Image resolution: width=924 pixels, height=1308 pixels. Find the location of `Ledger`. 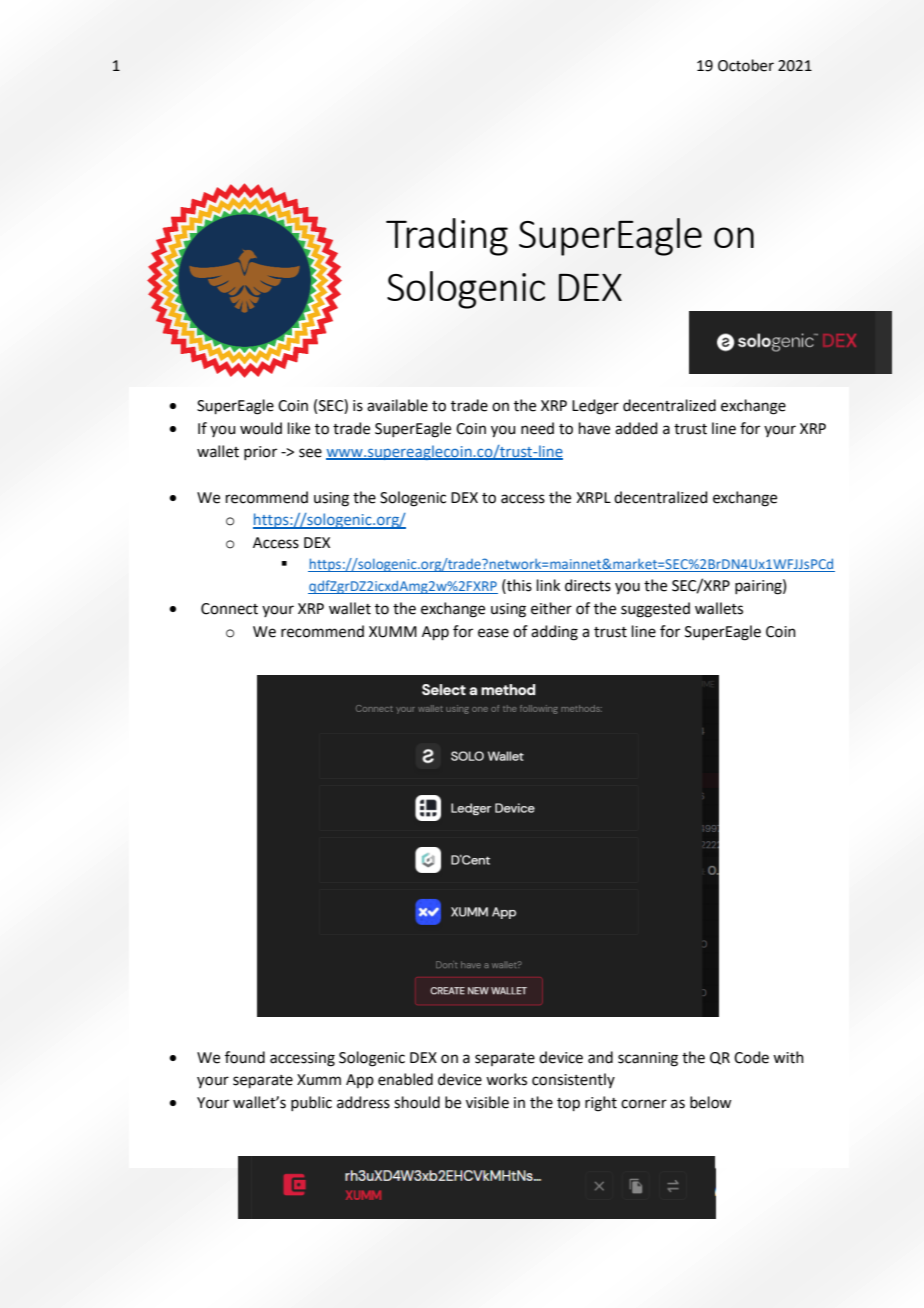

Ledger is located at coordinates (595, 407).
